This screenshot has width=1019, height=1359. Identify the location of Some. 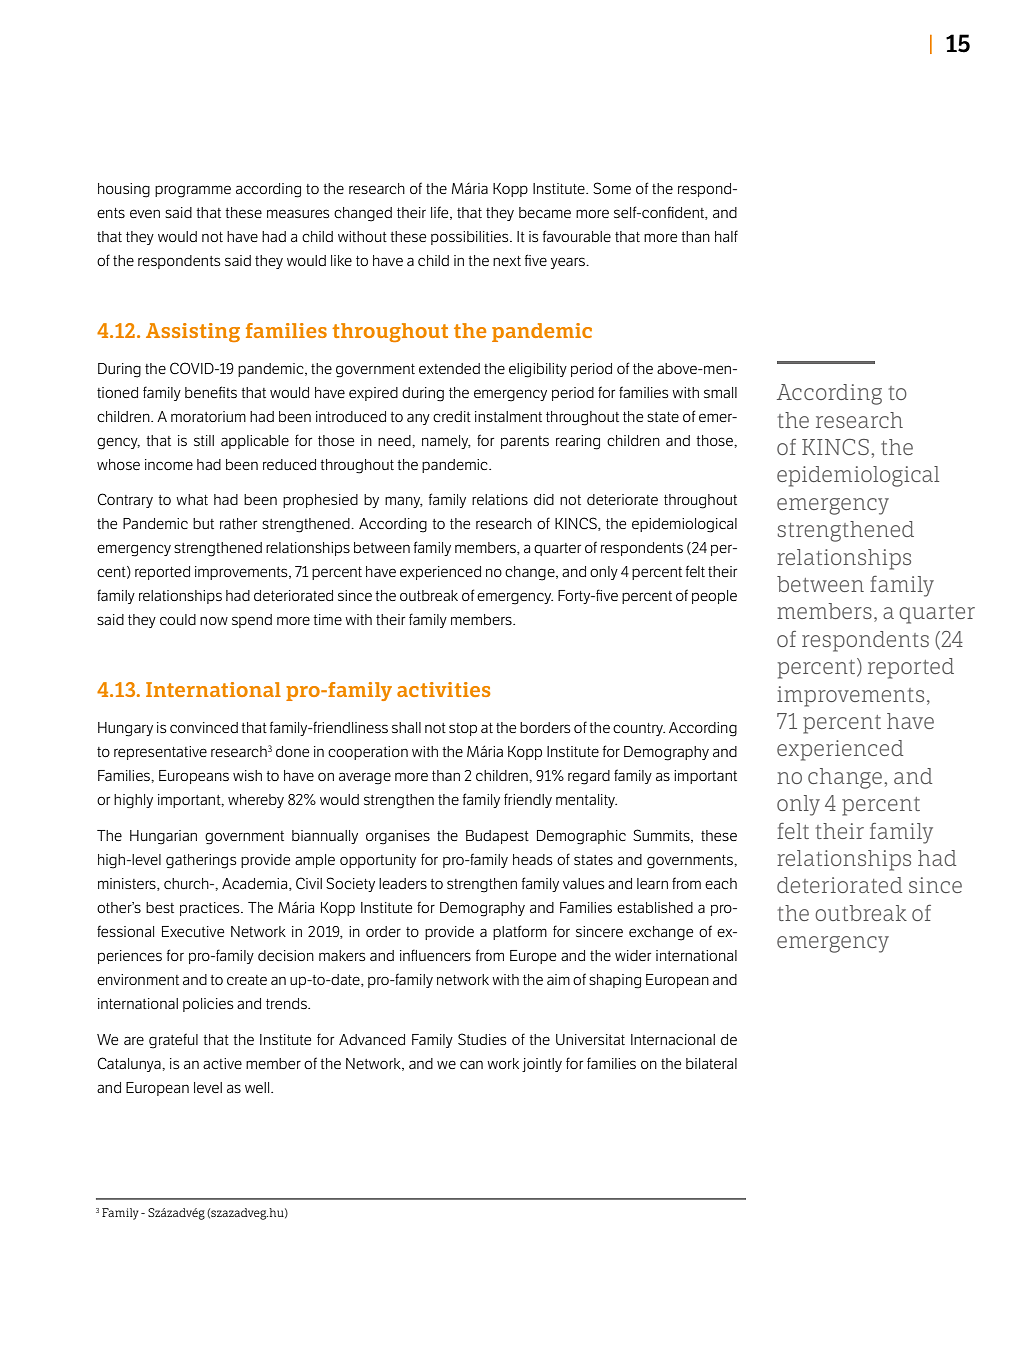
(612, 188).
